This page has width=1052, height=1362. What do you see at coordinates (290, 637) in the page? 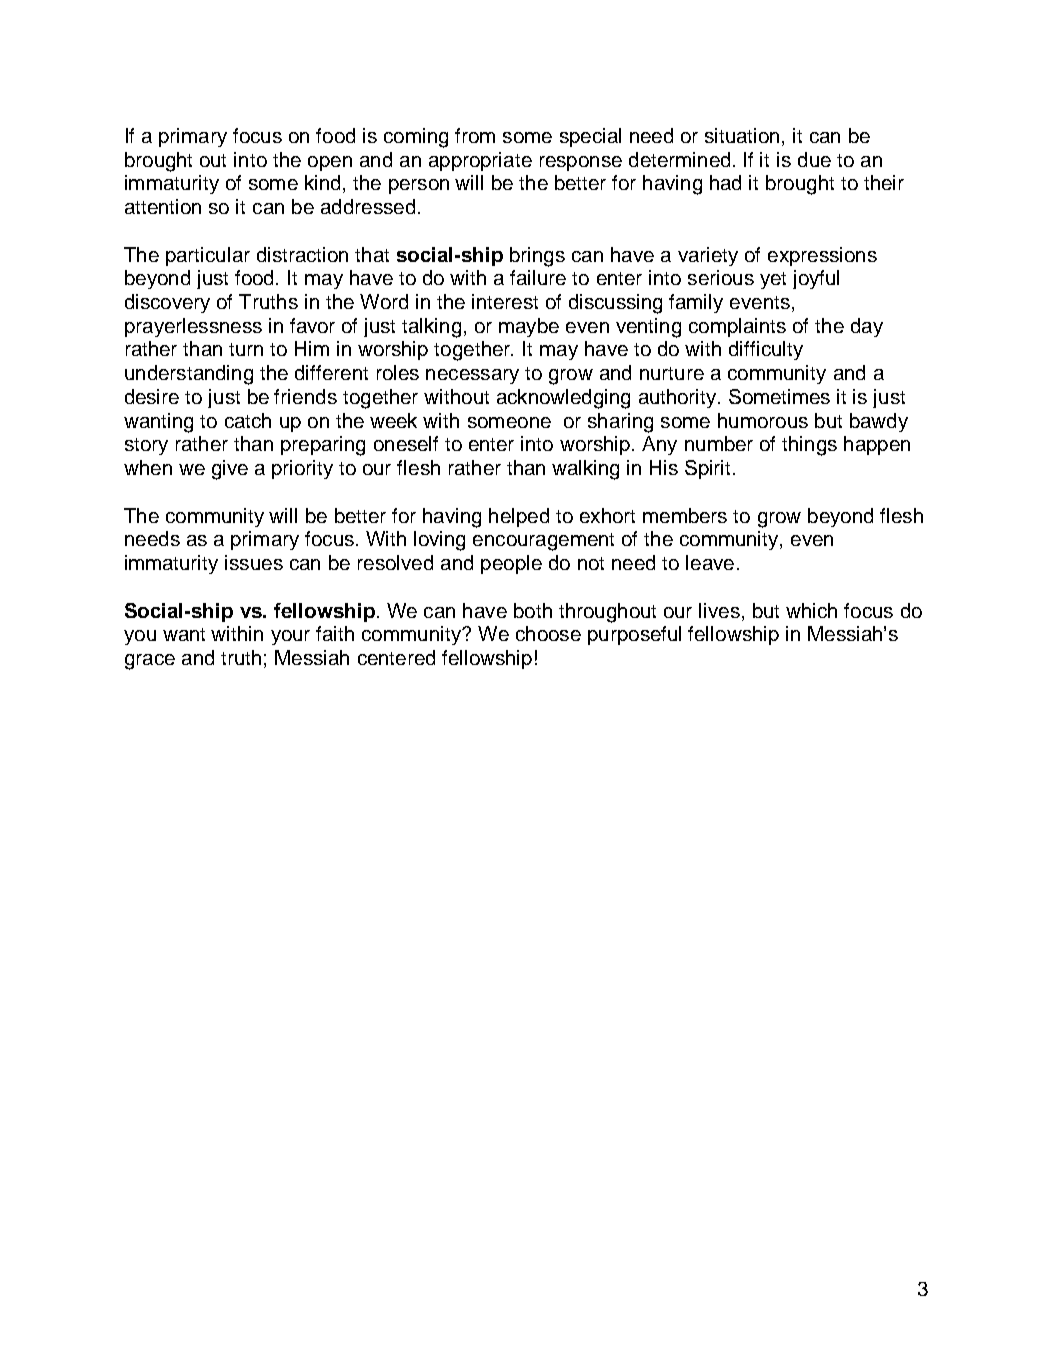
I see `your` at bounding box center [290, 637].
